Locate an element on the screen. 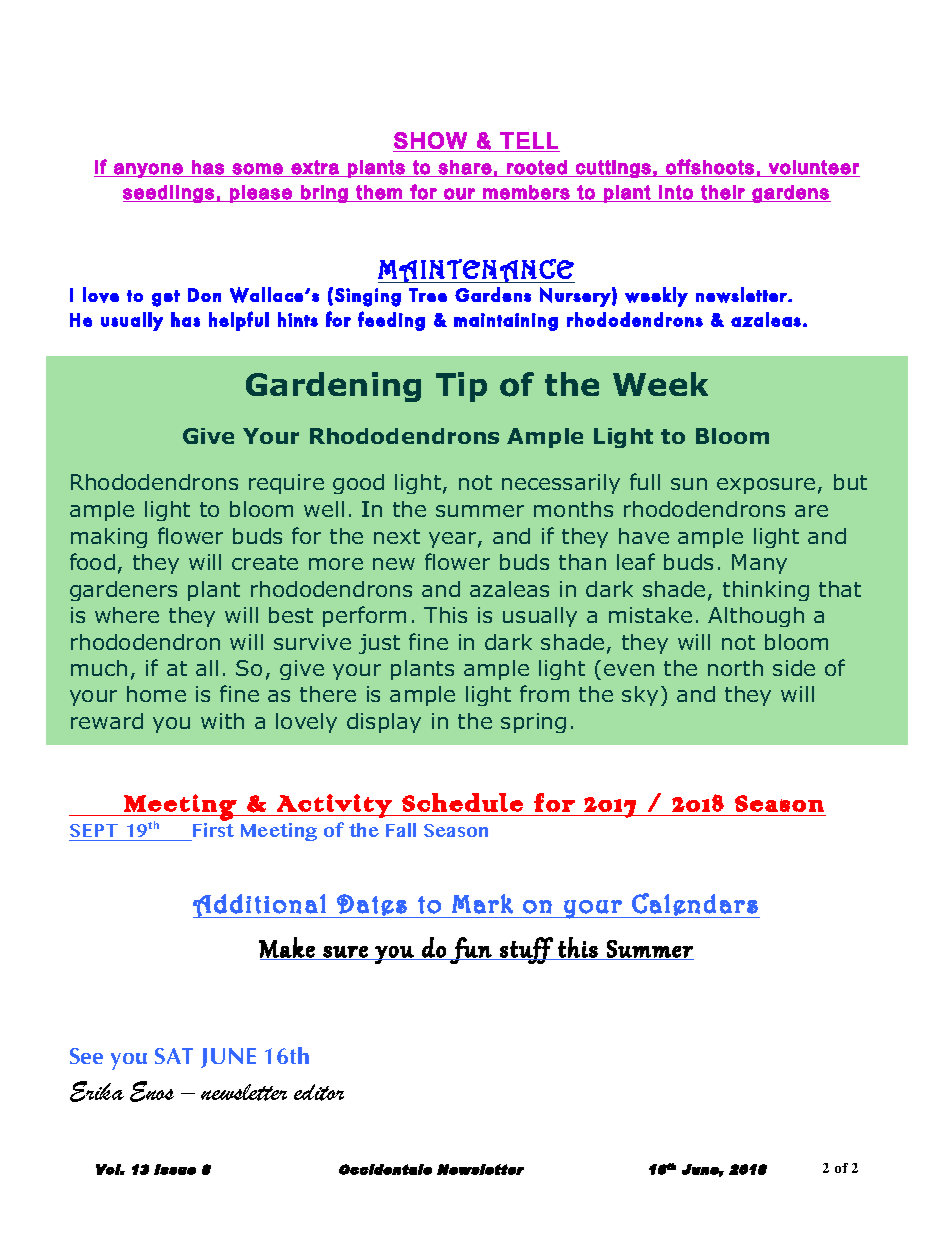 This screenshot has height=1233, width=952. offshoots is located at coordinates (710, 167).
